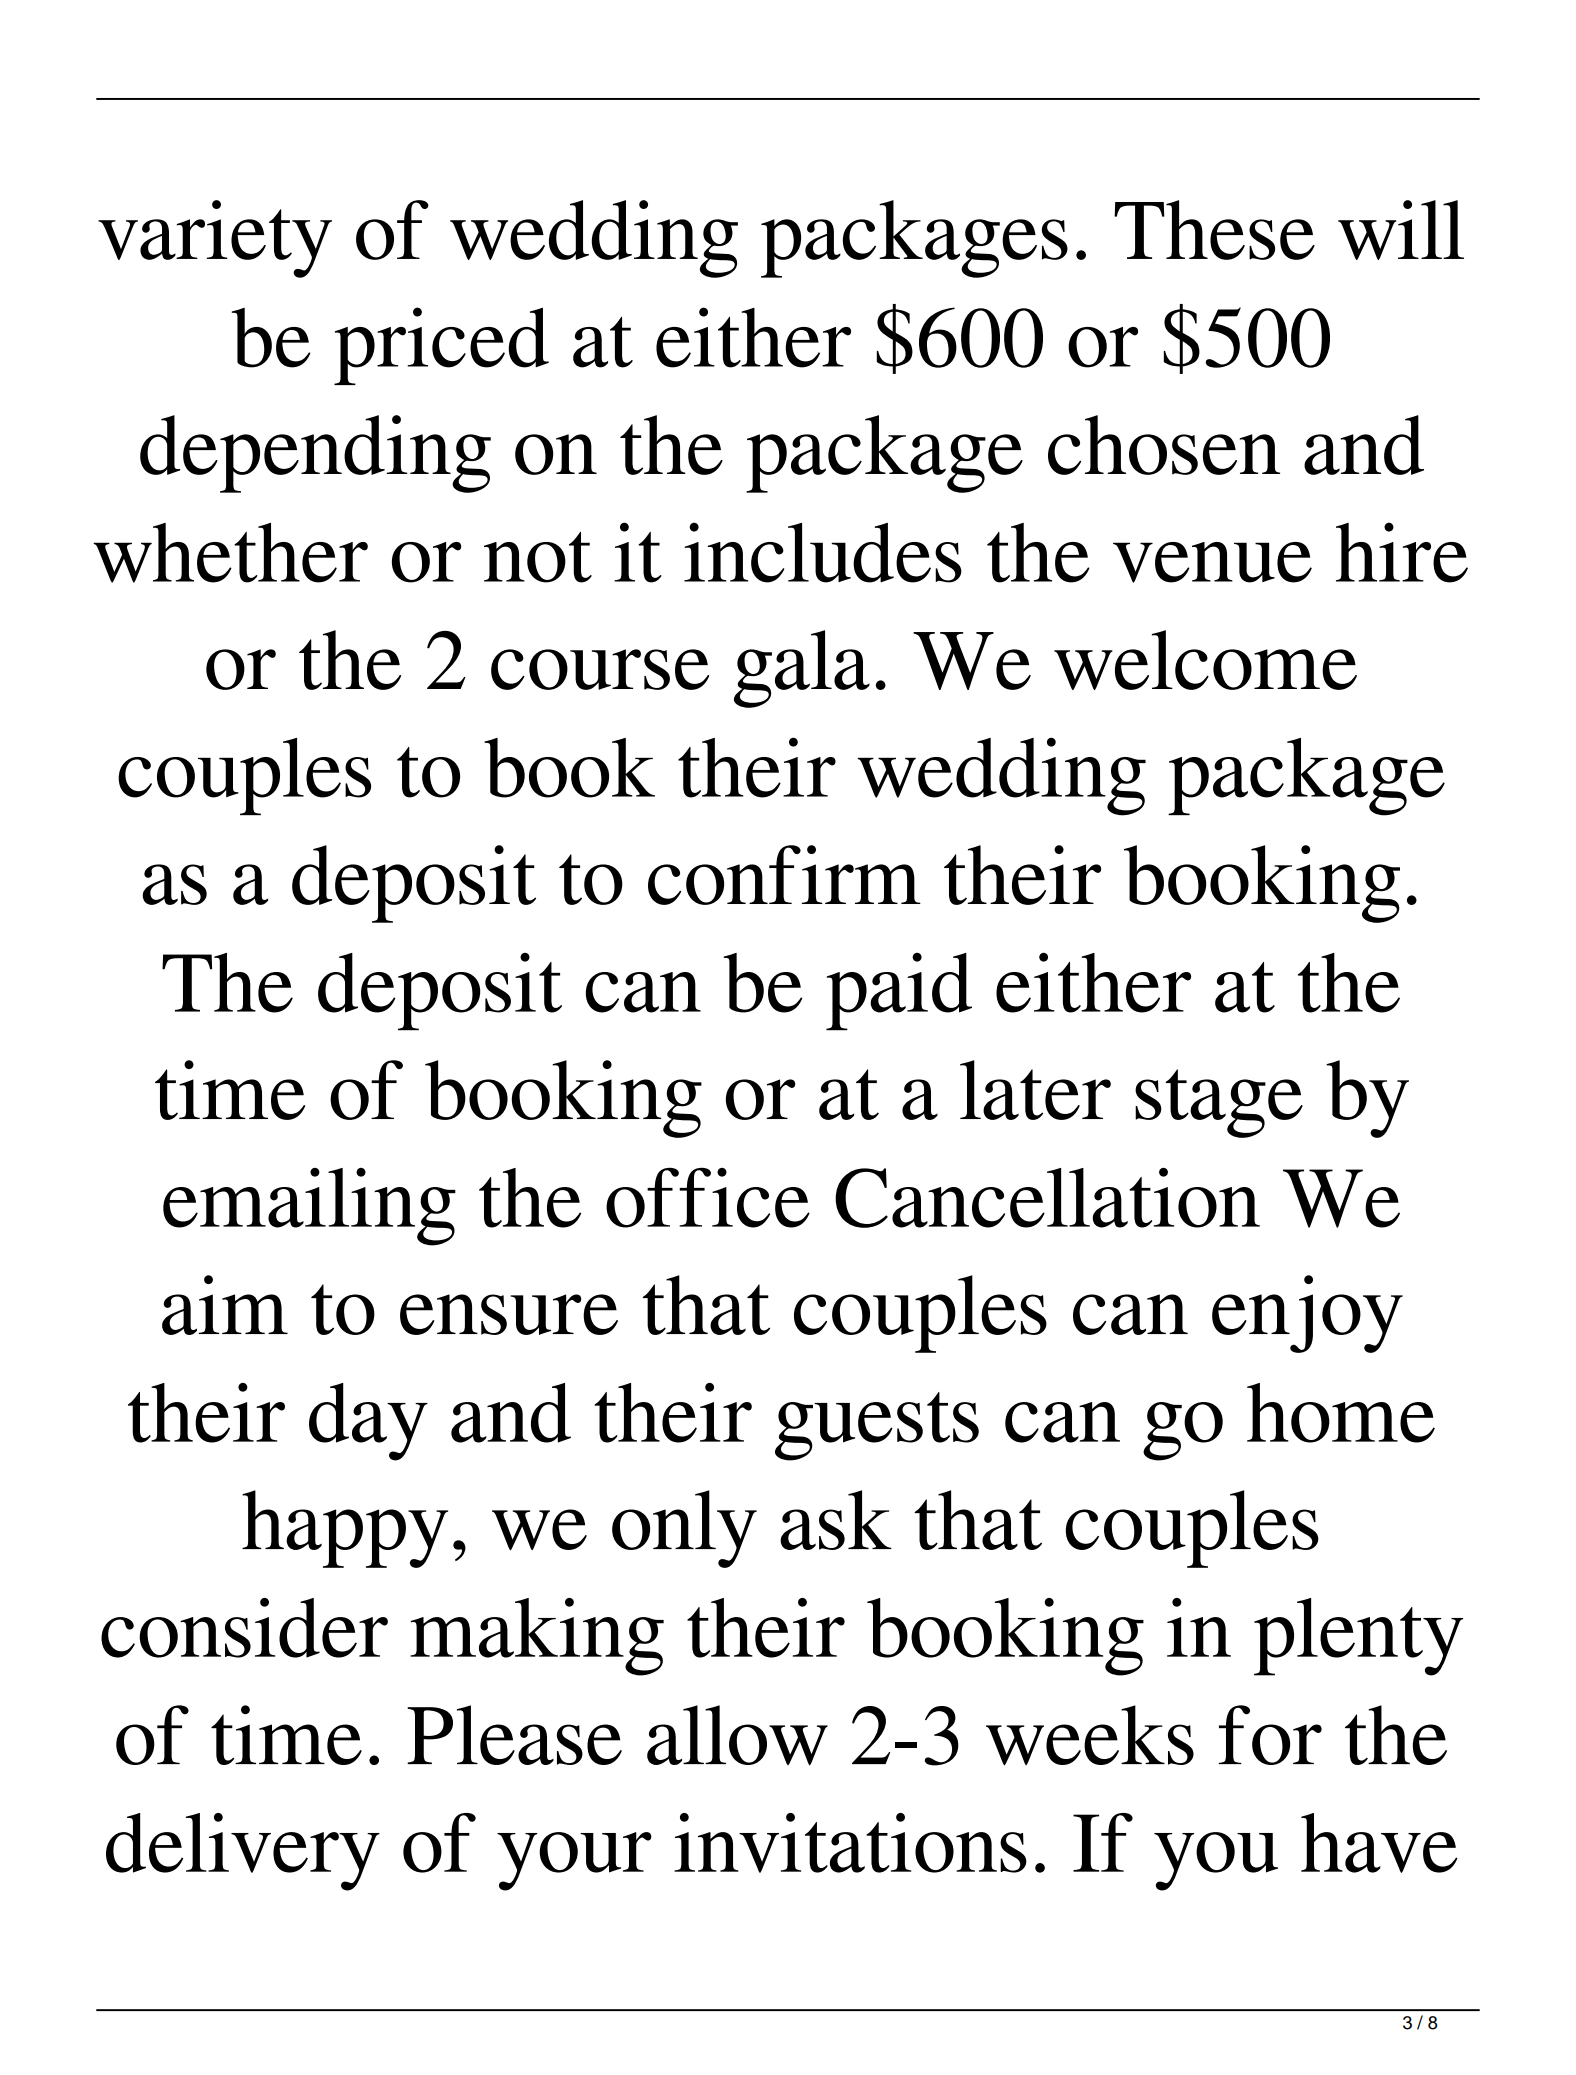 The image size is (1576, 2075). What do you see at coordinates (1270, 1735) in the document?
I see `for` at bounding box center [1270, 1735].
